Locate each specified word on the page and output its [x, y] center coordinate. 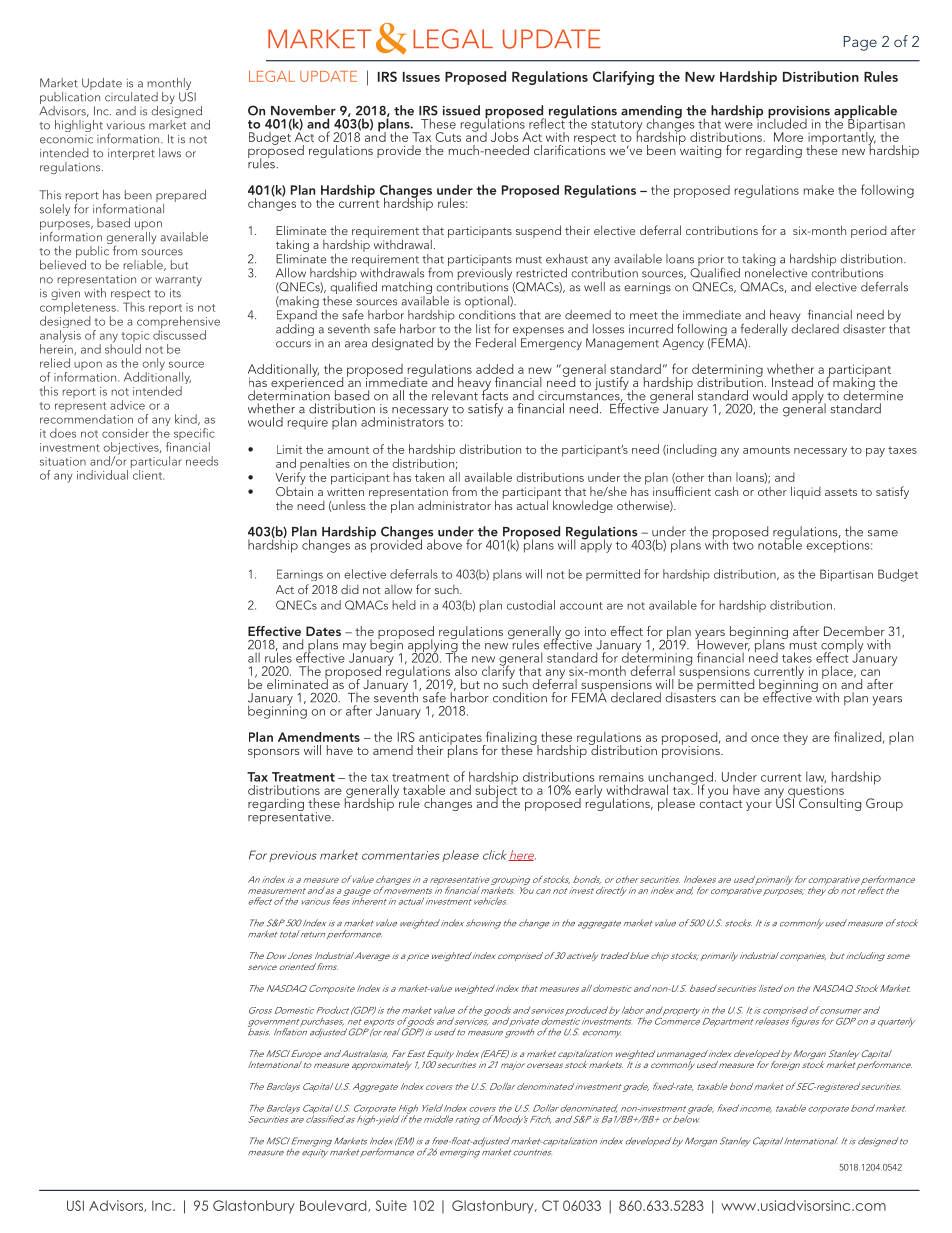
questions [816, 793]
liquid [806, 492]
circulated [131, 97]
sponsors [273, 753]
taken [429, 477]
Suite [391, 1205]
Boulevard [334, 1206]
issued [461, 110]
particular [156, 463]
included [781, 122]
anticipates [451, 739]
